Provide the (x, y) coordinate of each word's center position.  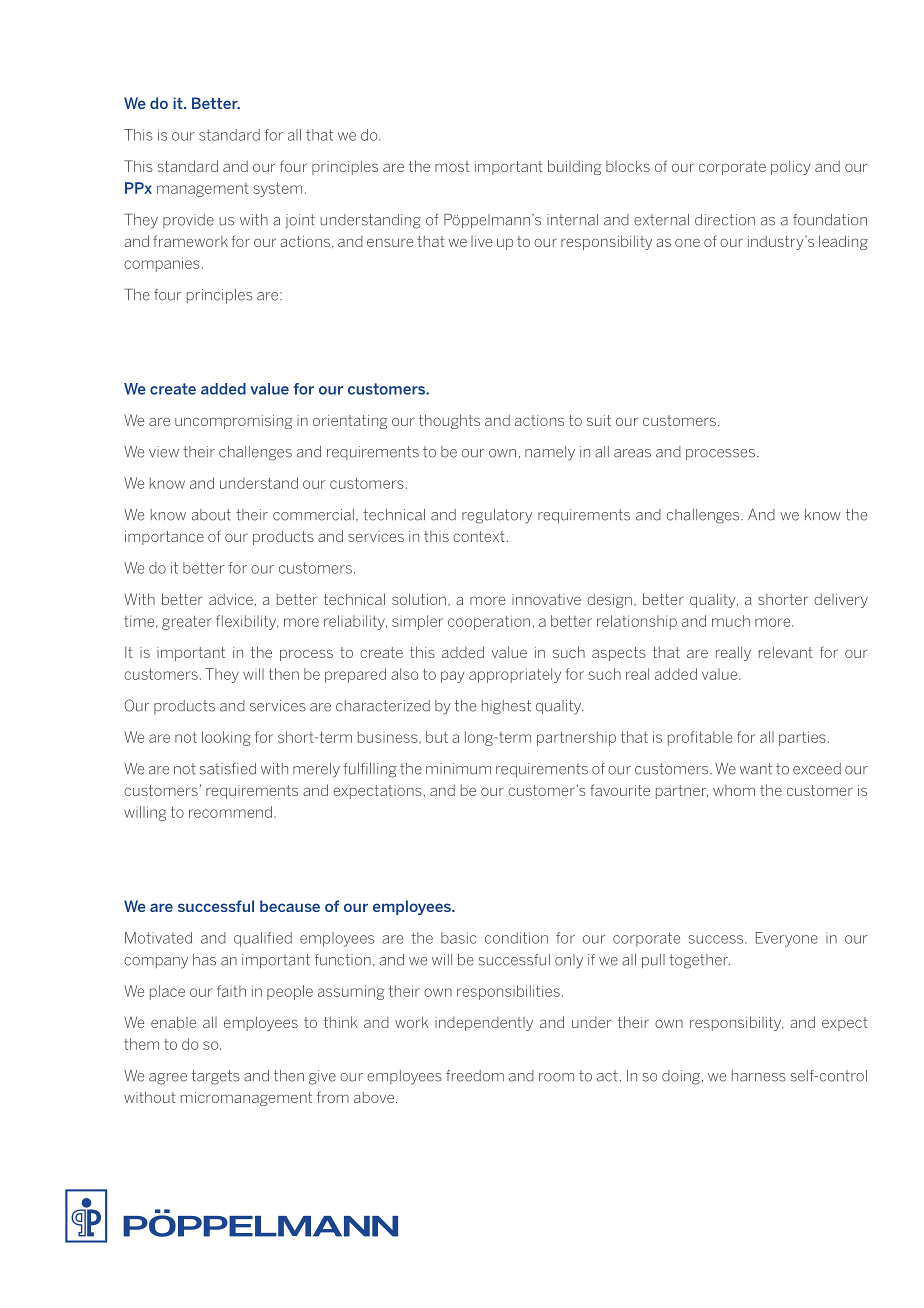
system (278, 190)
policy (791, 167)
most (452, 166)
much (731, 621)
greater (187, 623)
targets (216, 1077)
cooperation (489, 622)
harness (759, 1076)
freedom (475, 1076)
